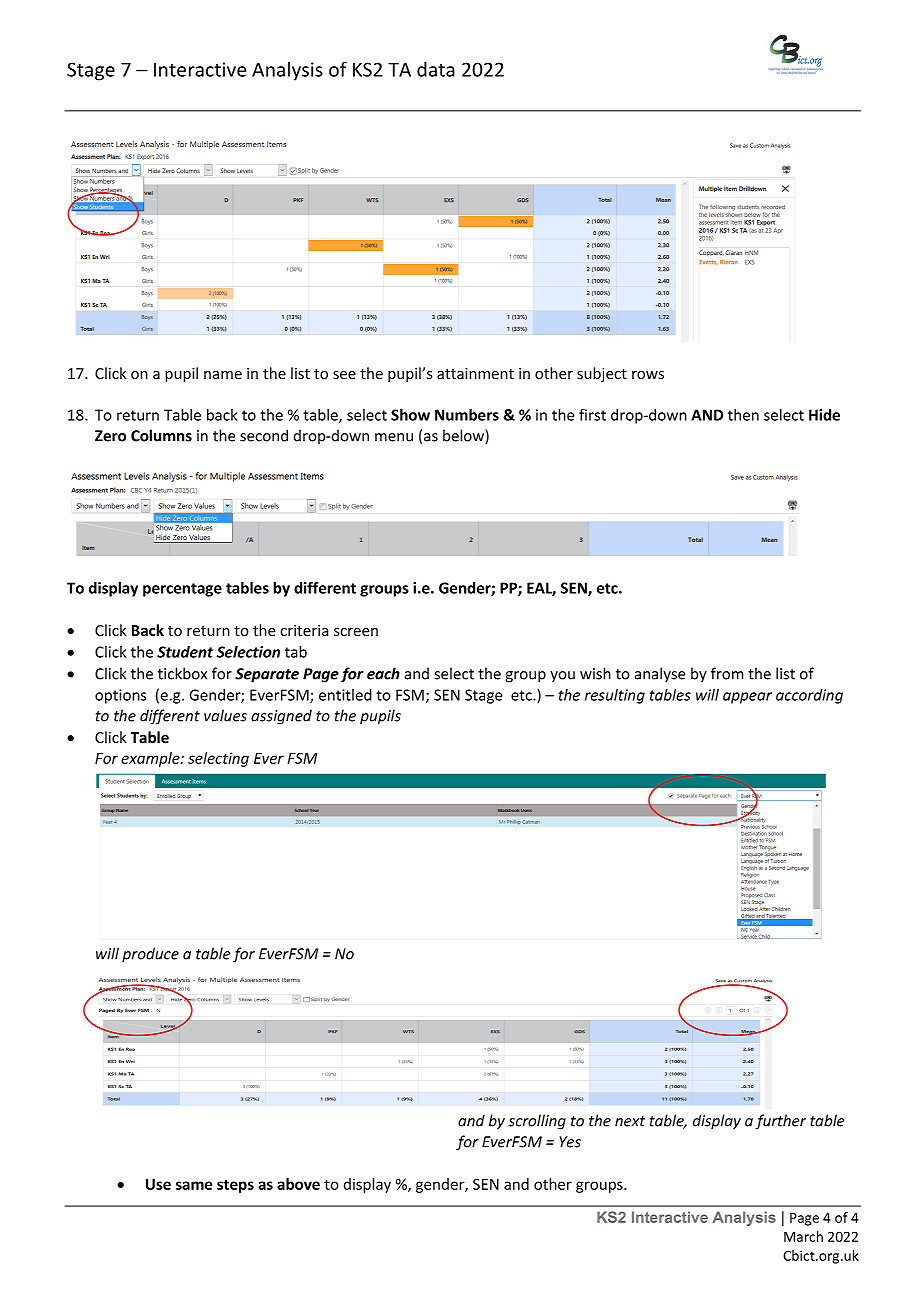 The width and height of the screenshot is (924, 1308). What do you see at coordinates (743, 415) in the screenshot?
I see `then` at bounding box center [743, 415].
